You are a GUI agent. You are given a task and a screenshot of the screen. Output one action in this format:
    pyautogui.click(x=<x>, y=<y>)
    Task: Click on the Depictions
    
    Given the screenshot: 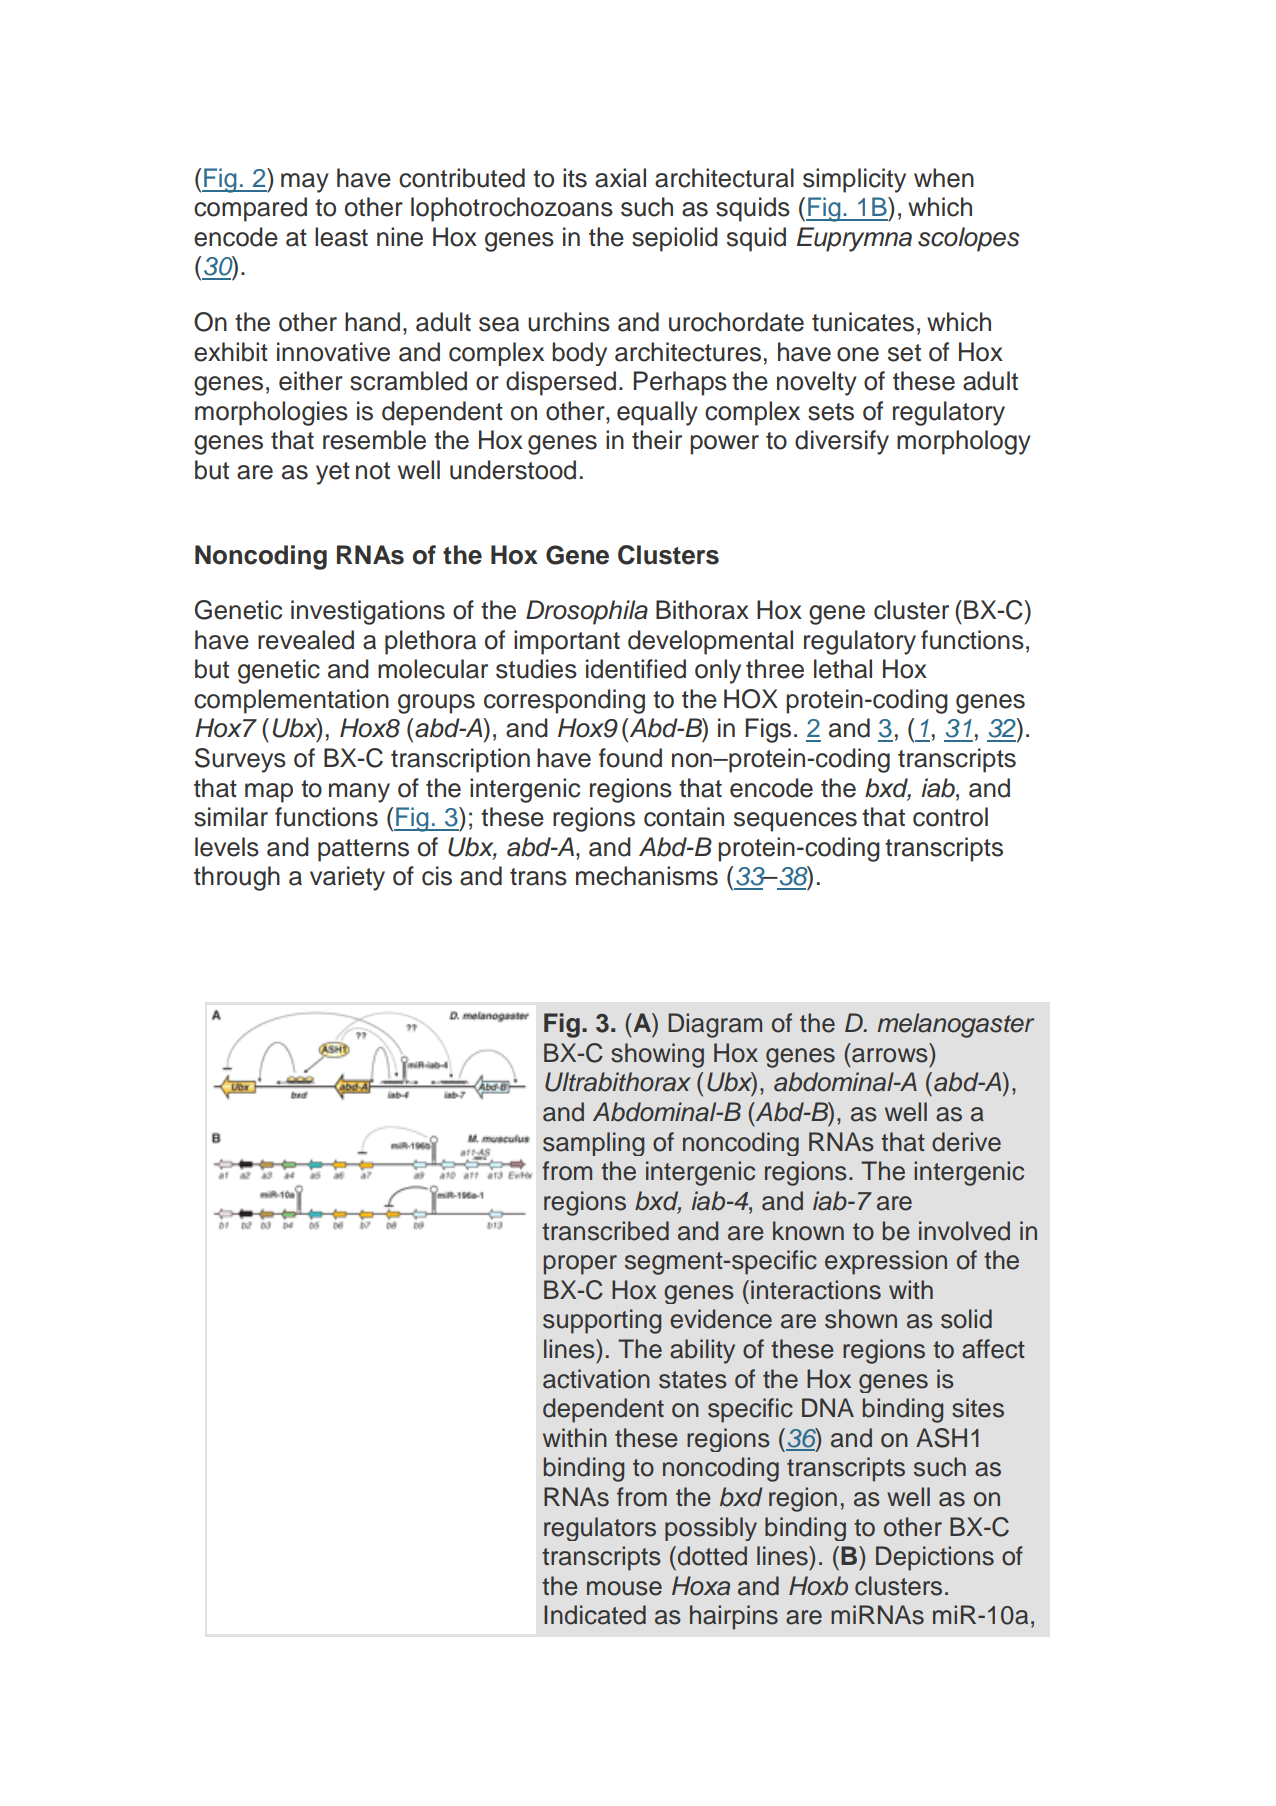 What is the action you would take?
    pyautogui.click(x=935, y=1558)
